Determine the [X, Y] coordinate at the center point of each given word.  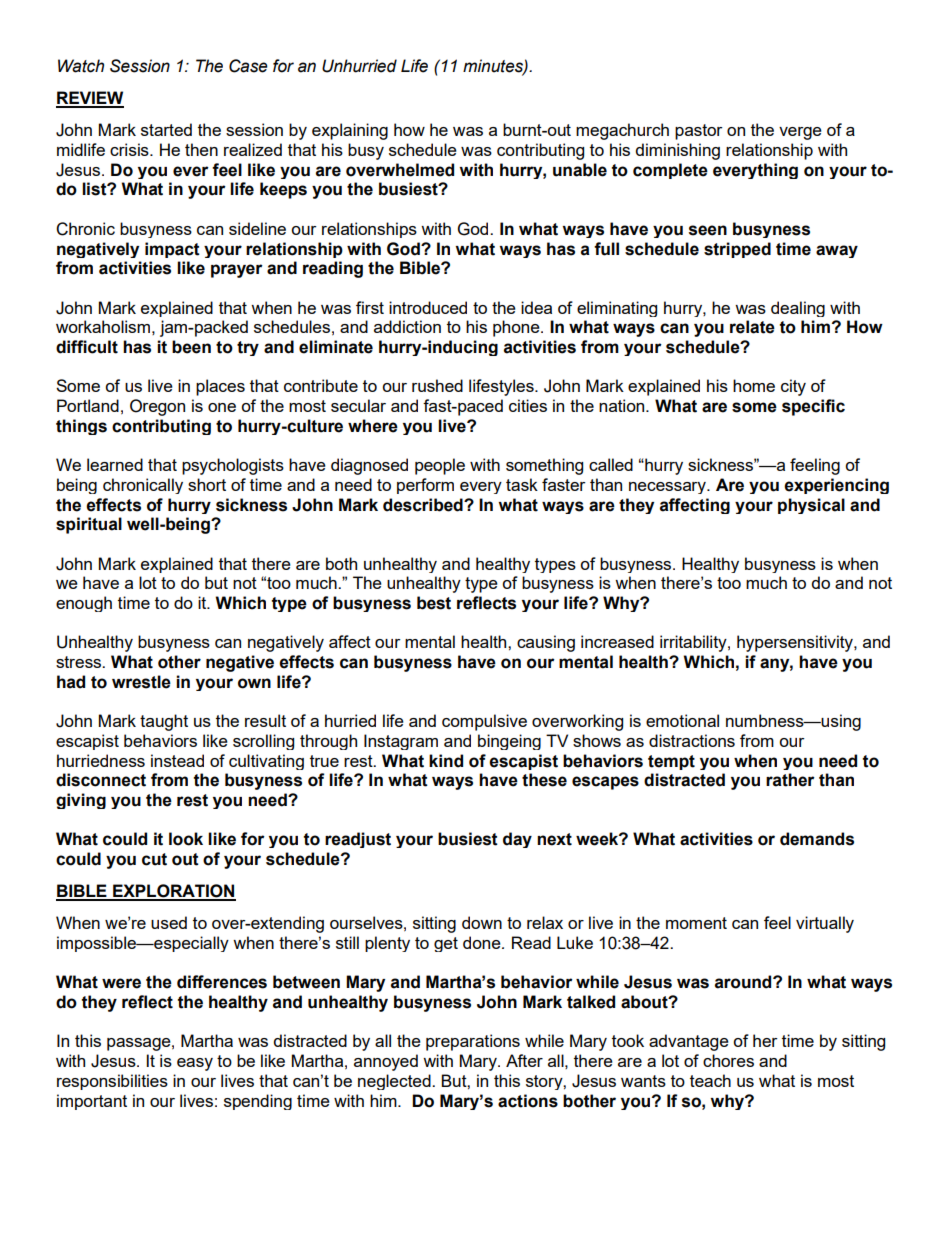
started [166, 129]
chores [728, 1060]
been [191, 347]
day [517, 840]
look [186, 839]
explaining [350, 131]
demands [817, 839]
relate [752, 327]
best [434, 603]
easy [195, 1064]
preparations [473, 1042]
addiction [407, 326]
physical [811, 506]
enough [84, 604]
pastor [699, 132]
